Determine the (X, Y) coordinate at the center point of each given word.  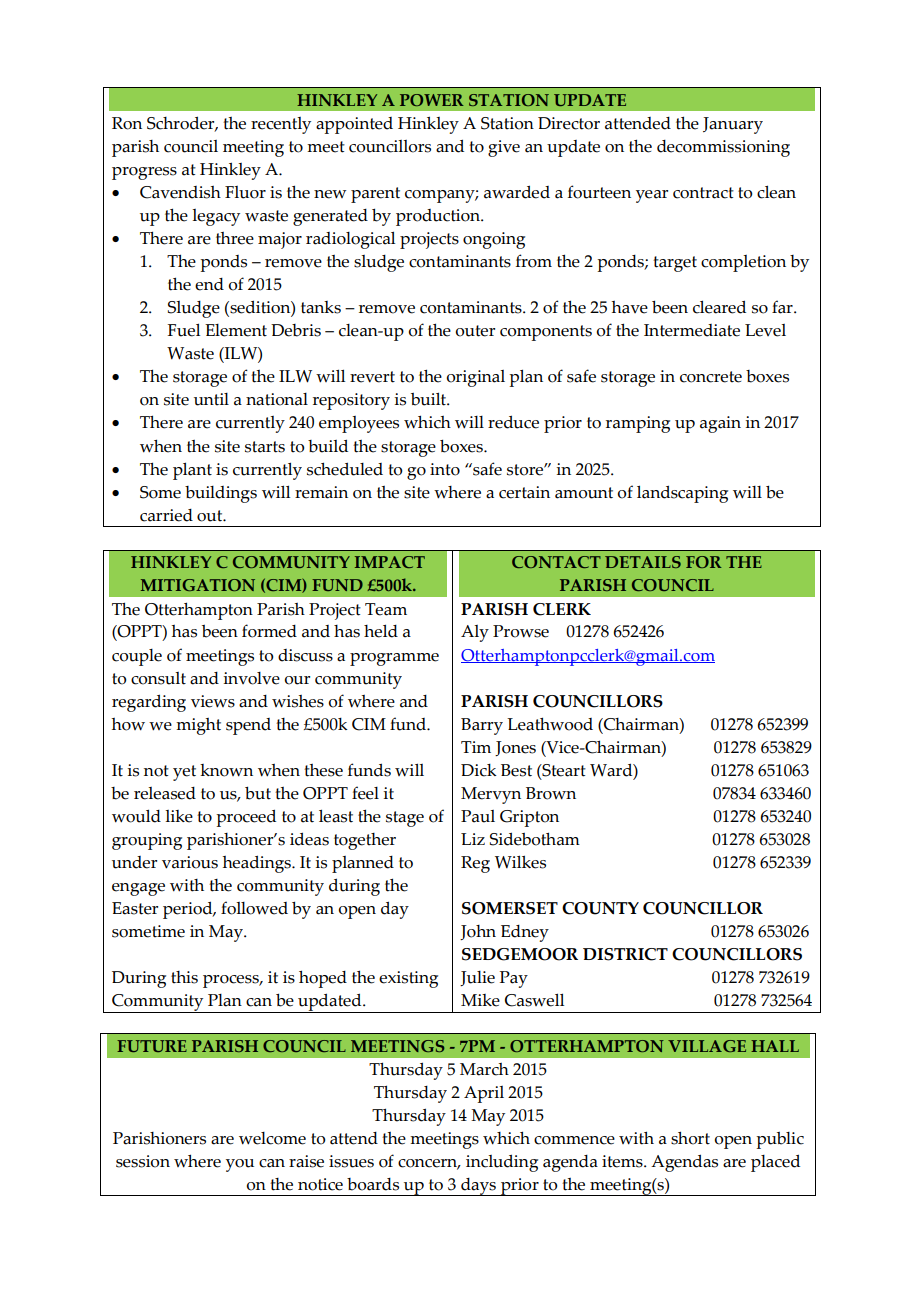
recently (281, 125)
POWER (431, 100)
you (240, 1165)
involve (251, 678)
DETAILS (643, 562)
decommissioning (723, 148)
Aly (475, 633)
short (690, 1138)
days (478, 1187)
